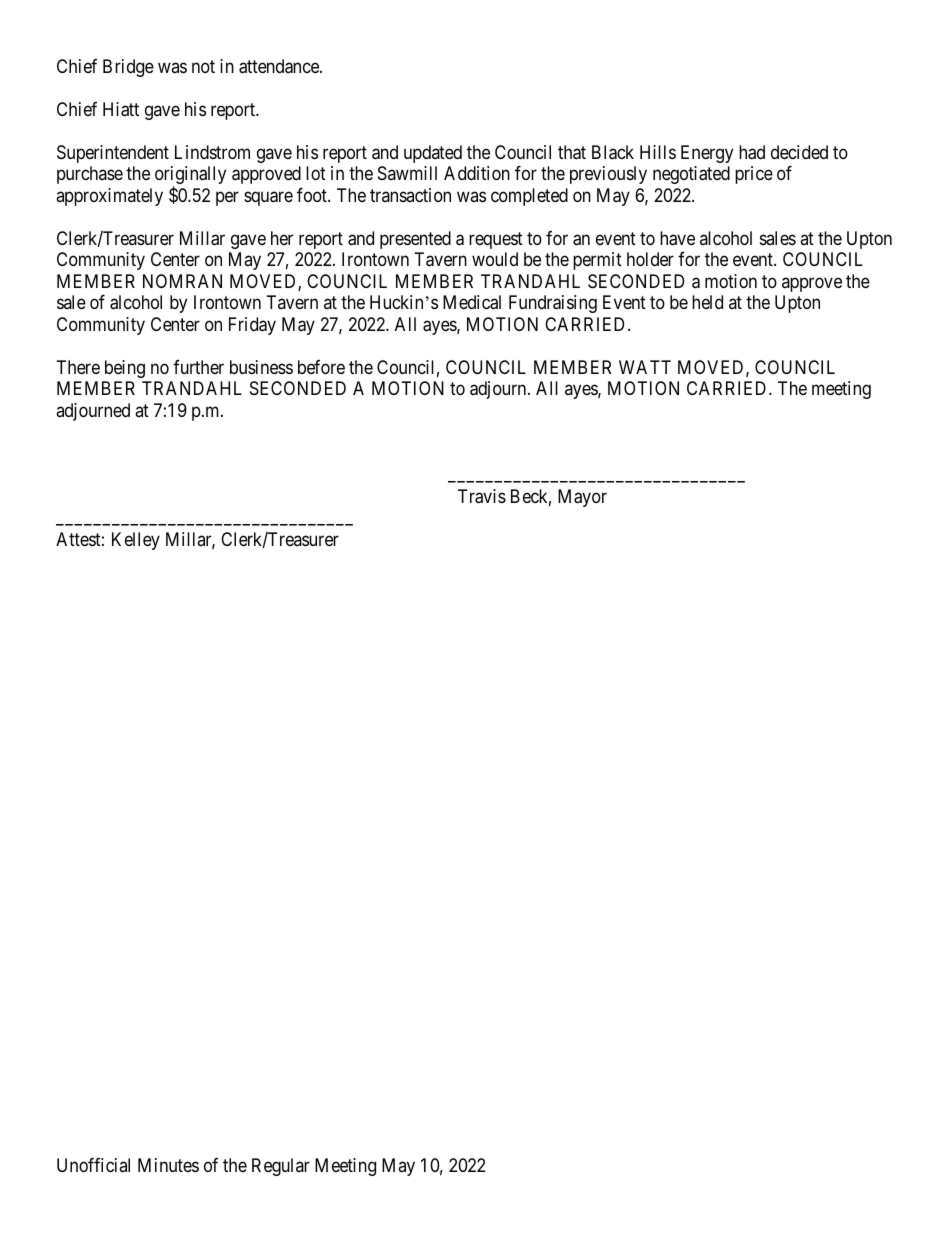 This screenshot has width=952, height=1233. I want to click on Energy, so click(707, 154).
